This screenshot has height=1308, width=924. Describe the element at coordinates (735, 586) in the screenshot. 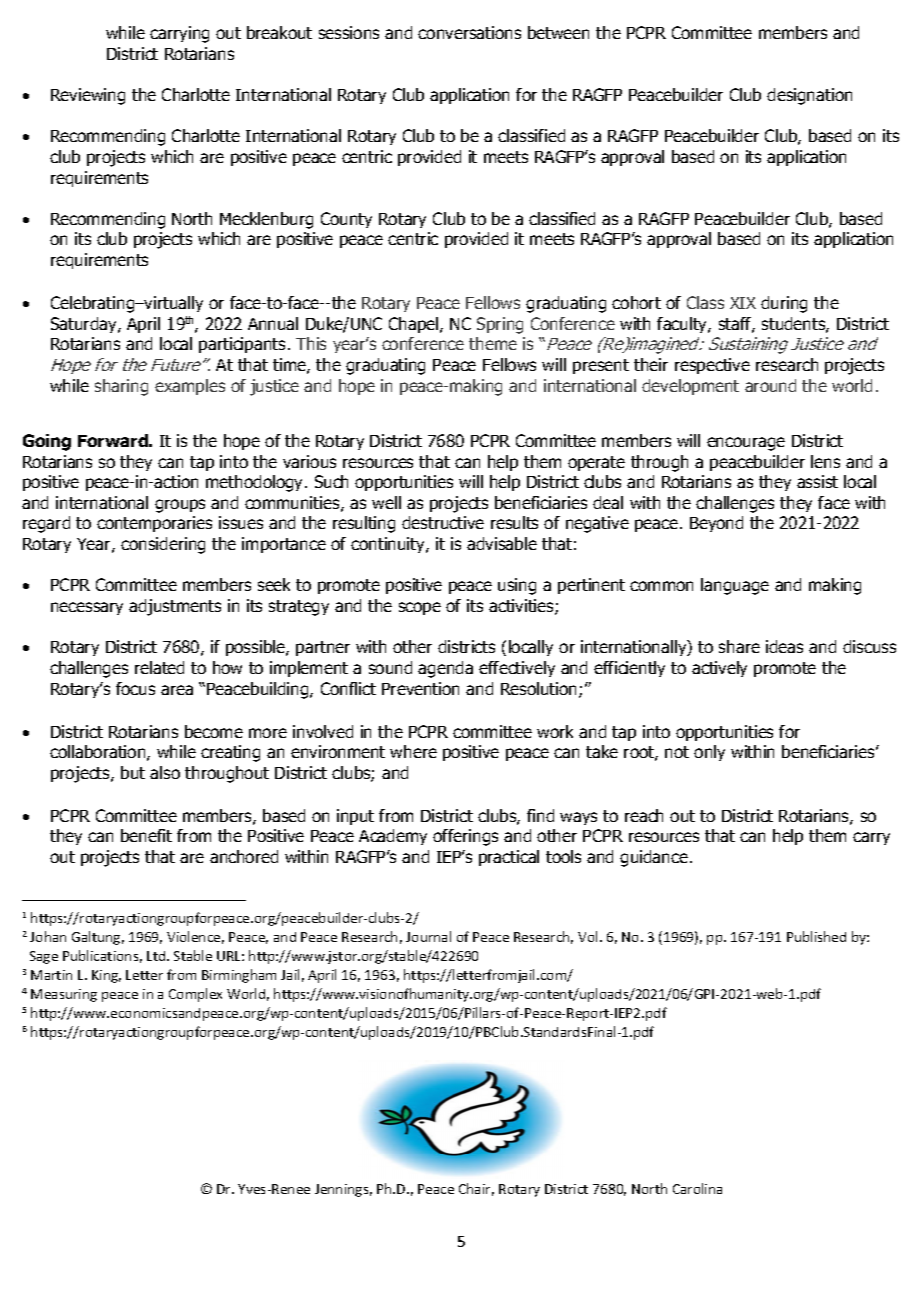

I see `language` at that location.
